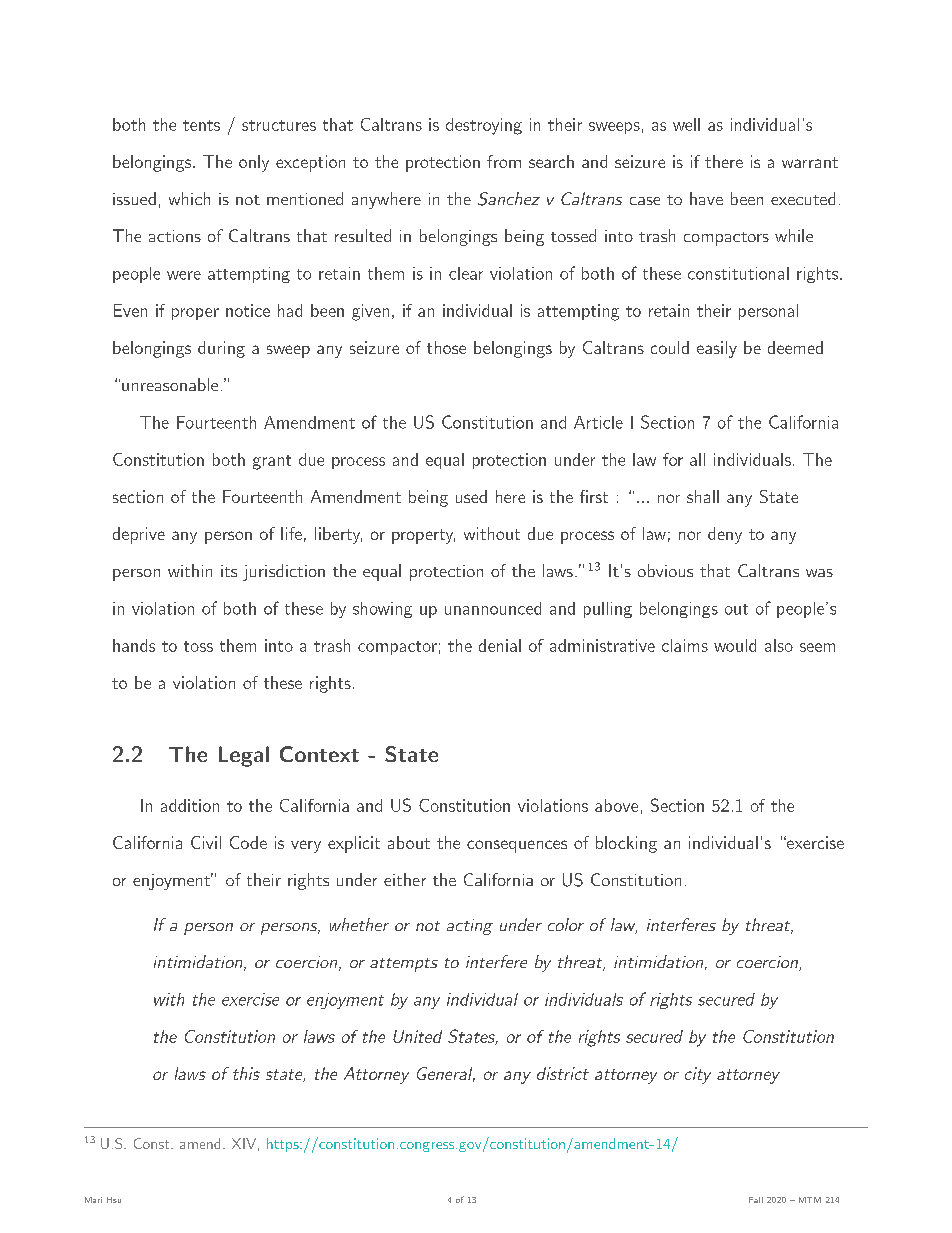 This screenshot has width=952, height=1233. Describe the element at coordinates (706, 198) in the screenshot. I see `have` at that location.
